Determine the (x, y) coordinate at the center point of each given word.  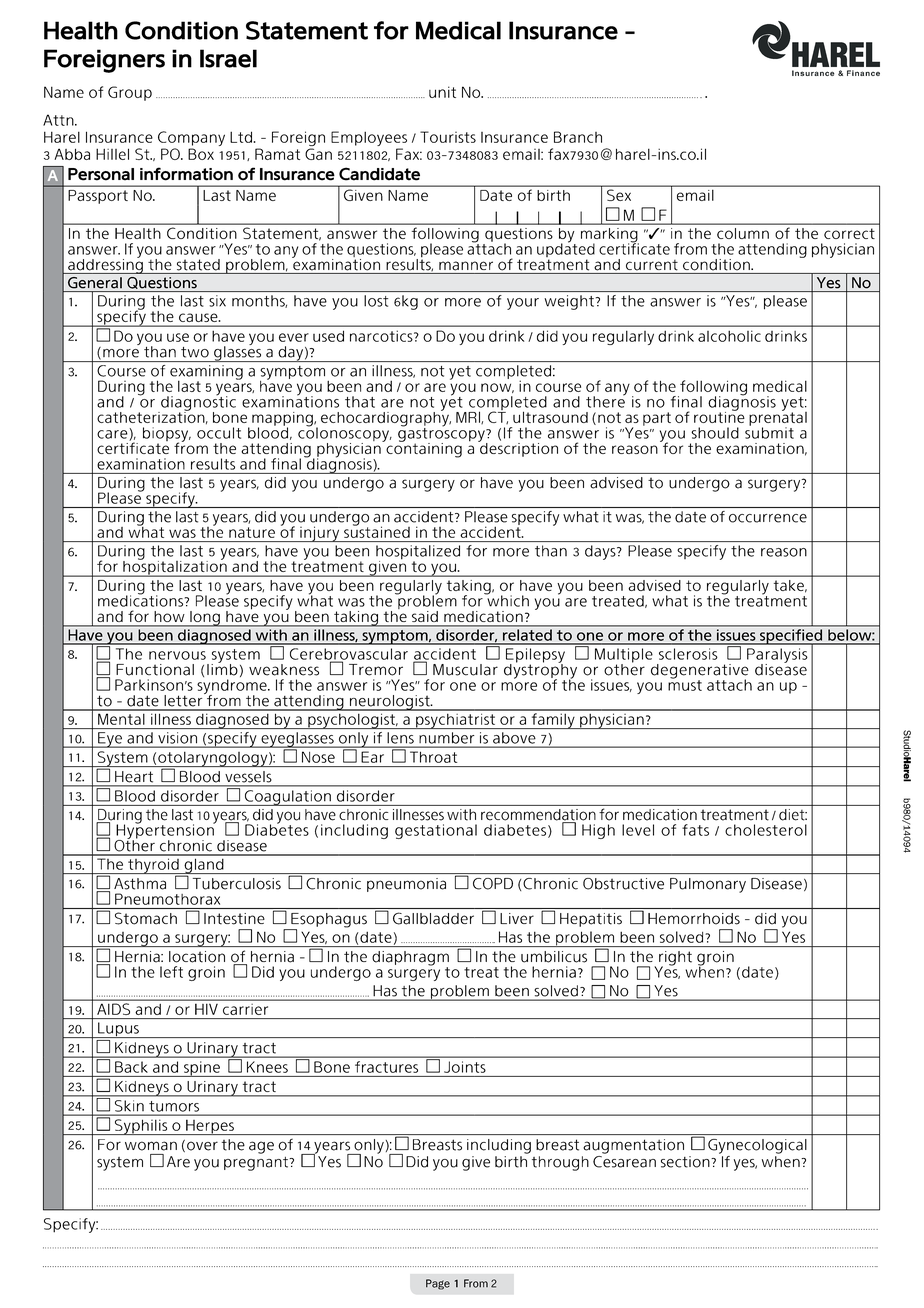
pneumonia (406, 885)
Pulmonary (708, 885)
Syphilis (141, 1127)
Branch (578, 137)
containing (423, 449)
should (715, 433)
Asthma (140, 884)
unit (442, 92)
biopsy (167, 435)
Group (130, 93)
